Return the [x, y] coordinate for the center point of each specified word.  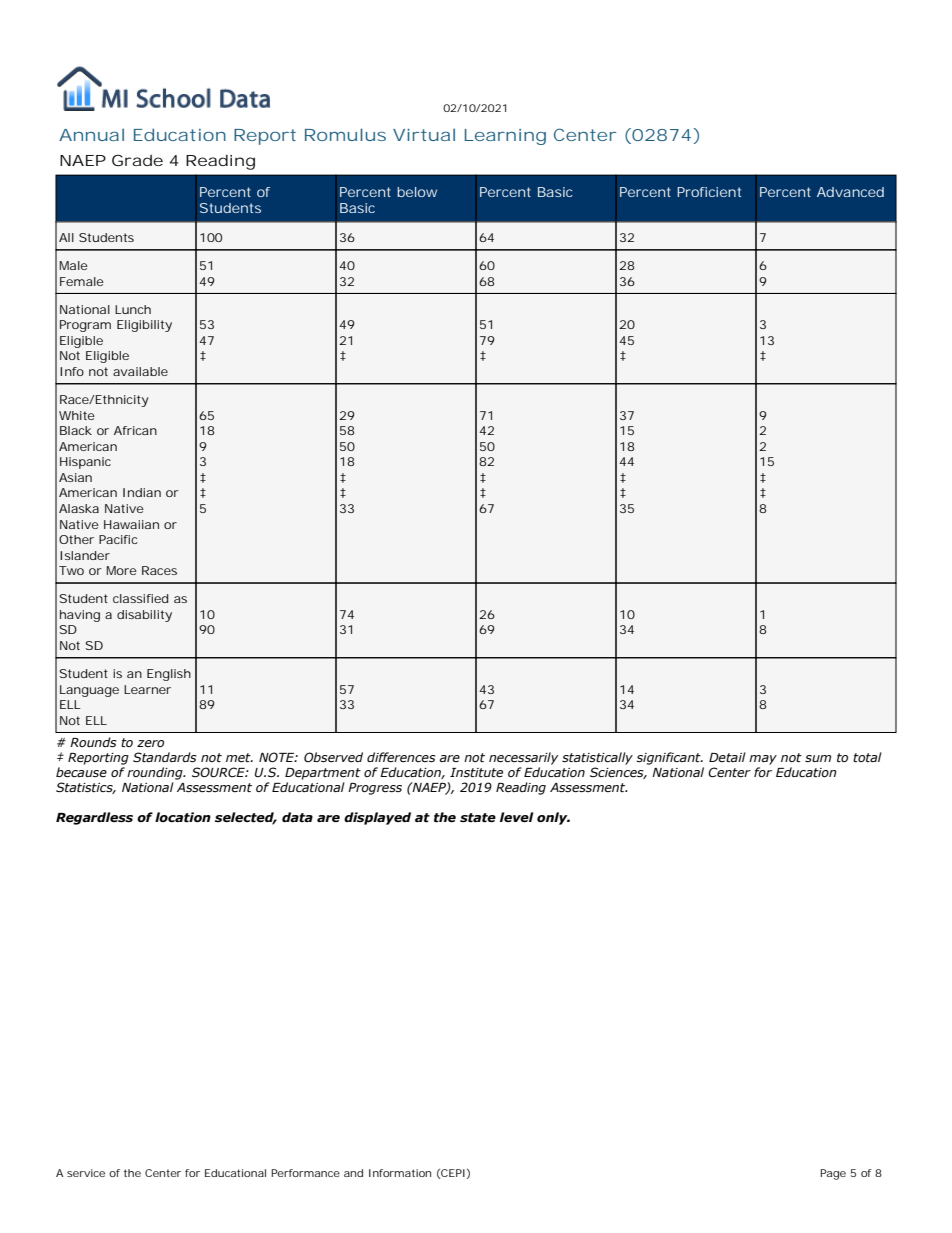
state [478, 818]
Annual [91, 134]
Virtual [424, 134]
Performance [305, 1173]
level [516, 817]
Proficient [709, 192]
